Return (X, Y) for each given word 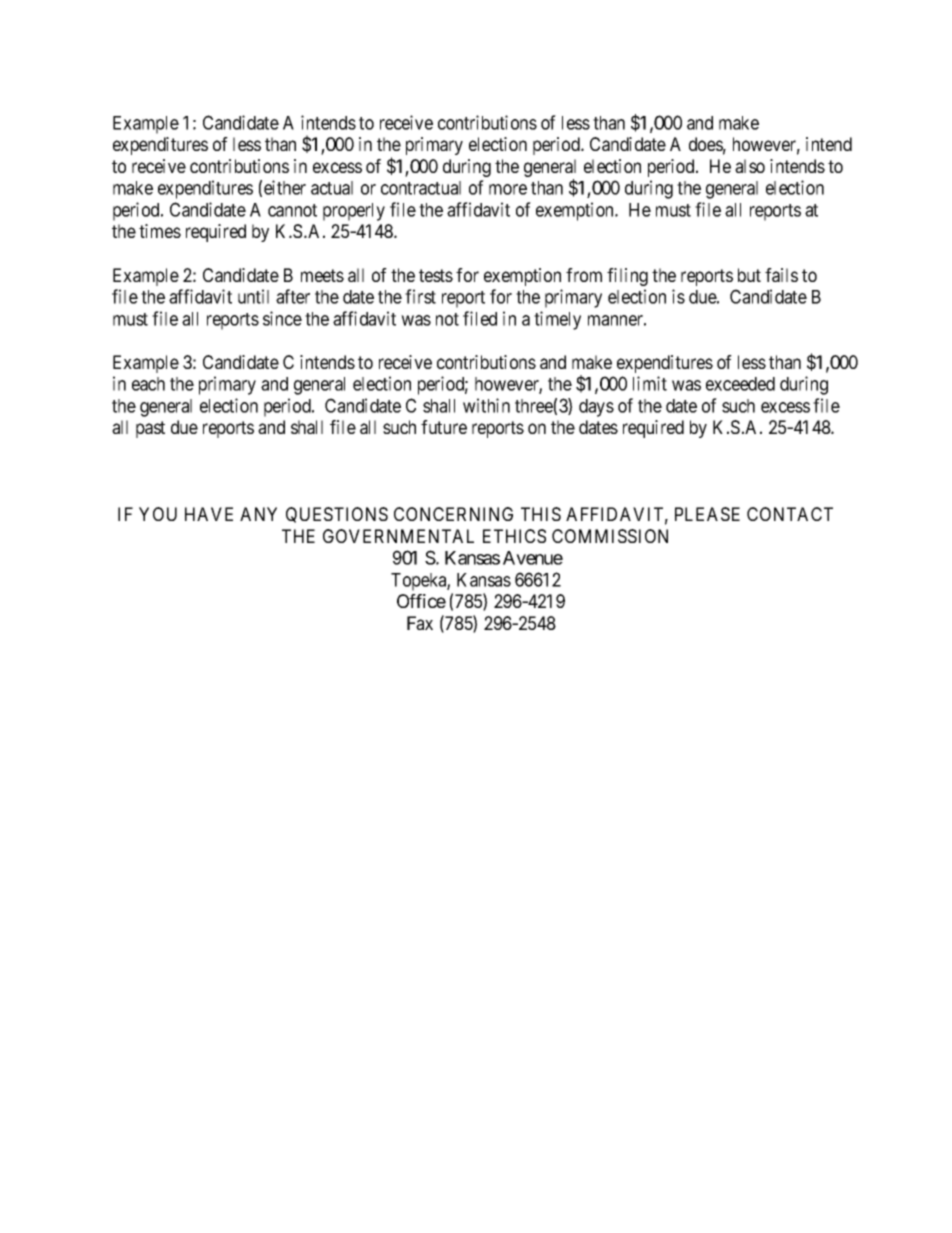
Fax (420, 623)
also (750, 166)
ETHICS (514, 536)
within (486, 405)
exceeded (740, 384)
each (148, 384)
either (285, 187)
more (508, 189)
